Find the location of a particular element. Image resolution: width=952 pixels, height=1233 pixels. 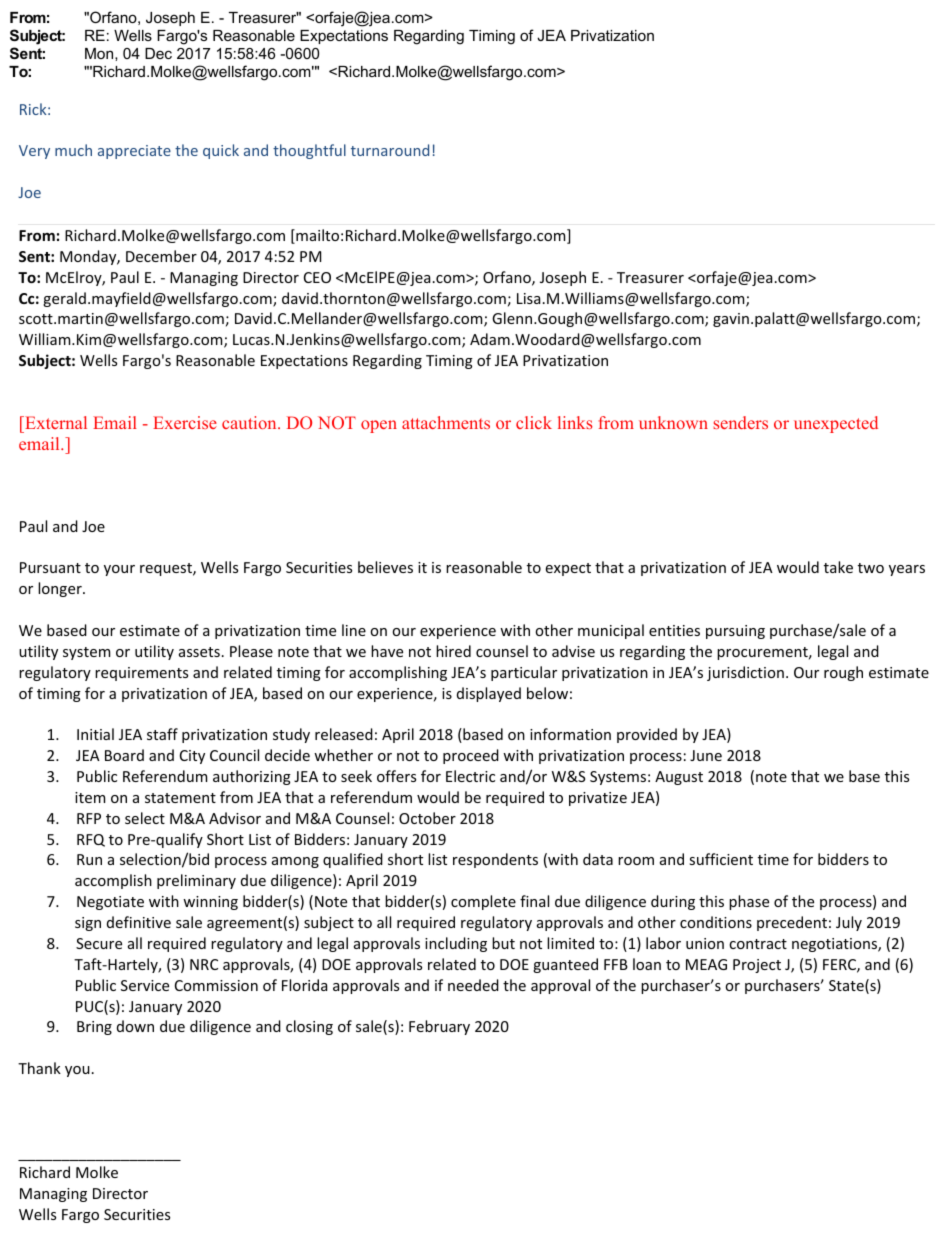

attachments is located at coordinates (446, 422).
